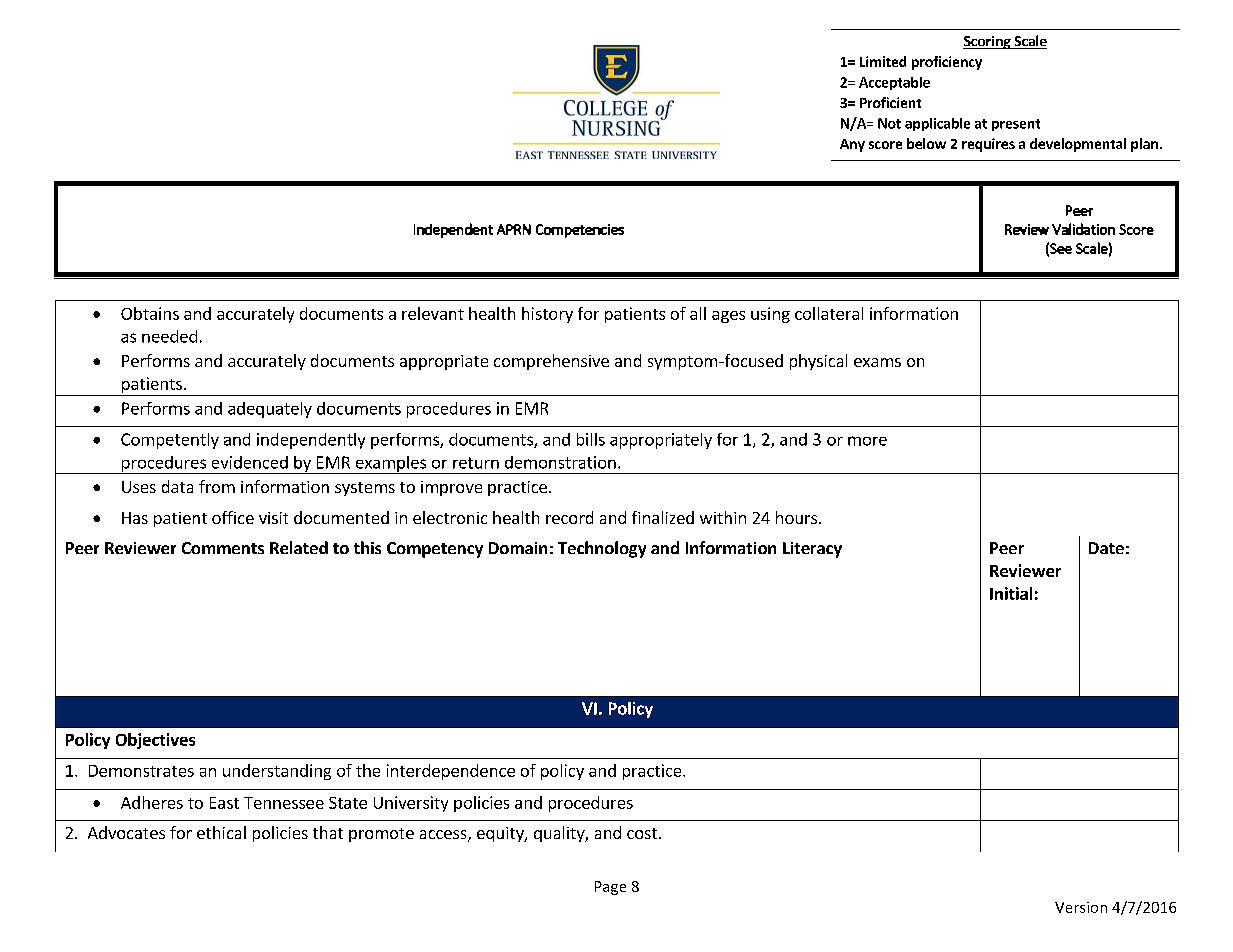 This screenshot has width=1233, height=952. I want to click on needed, so click(169, 336).
